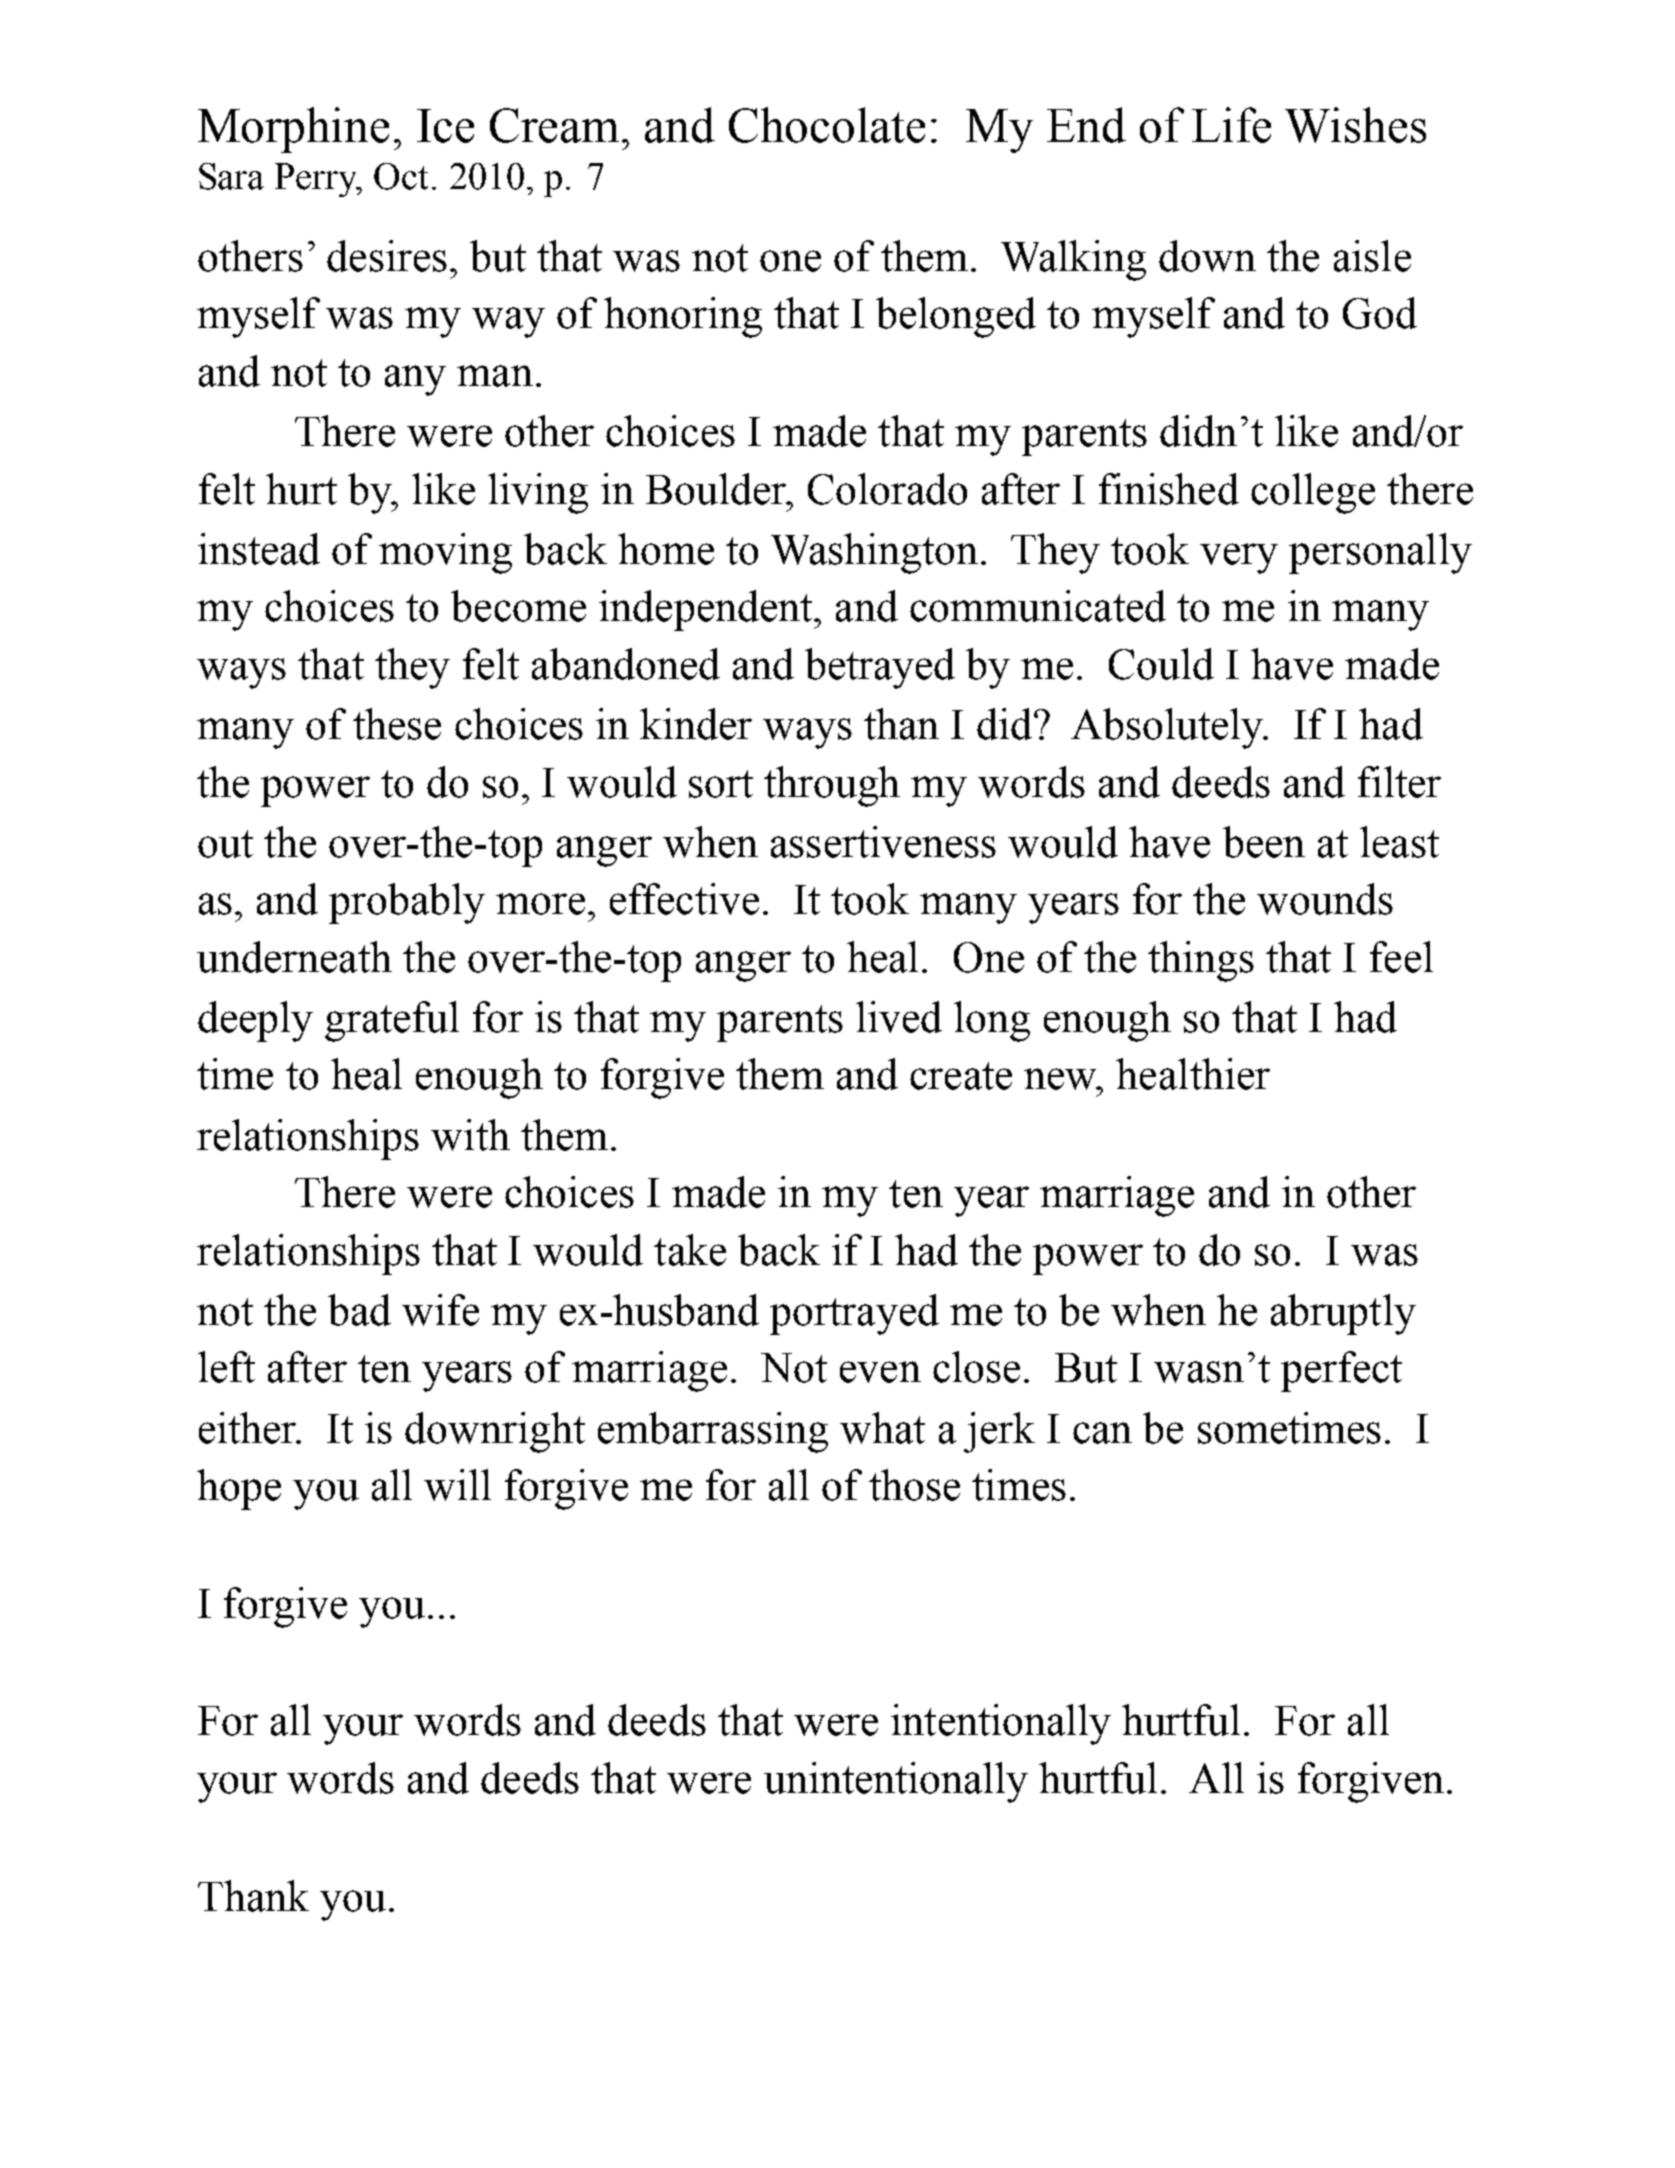 This screenshot has height=2168, width=1675. Describe the element at coordinates (401, 176) in the screenshot. I see `Oct` at that location.
